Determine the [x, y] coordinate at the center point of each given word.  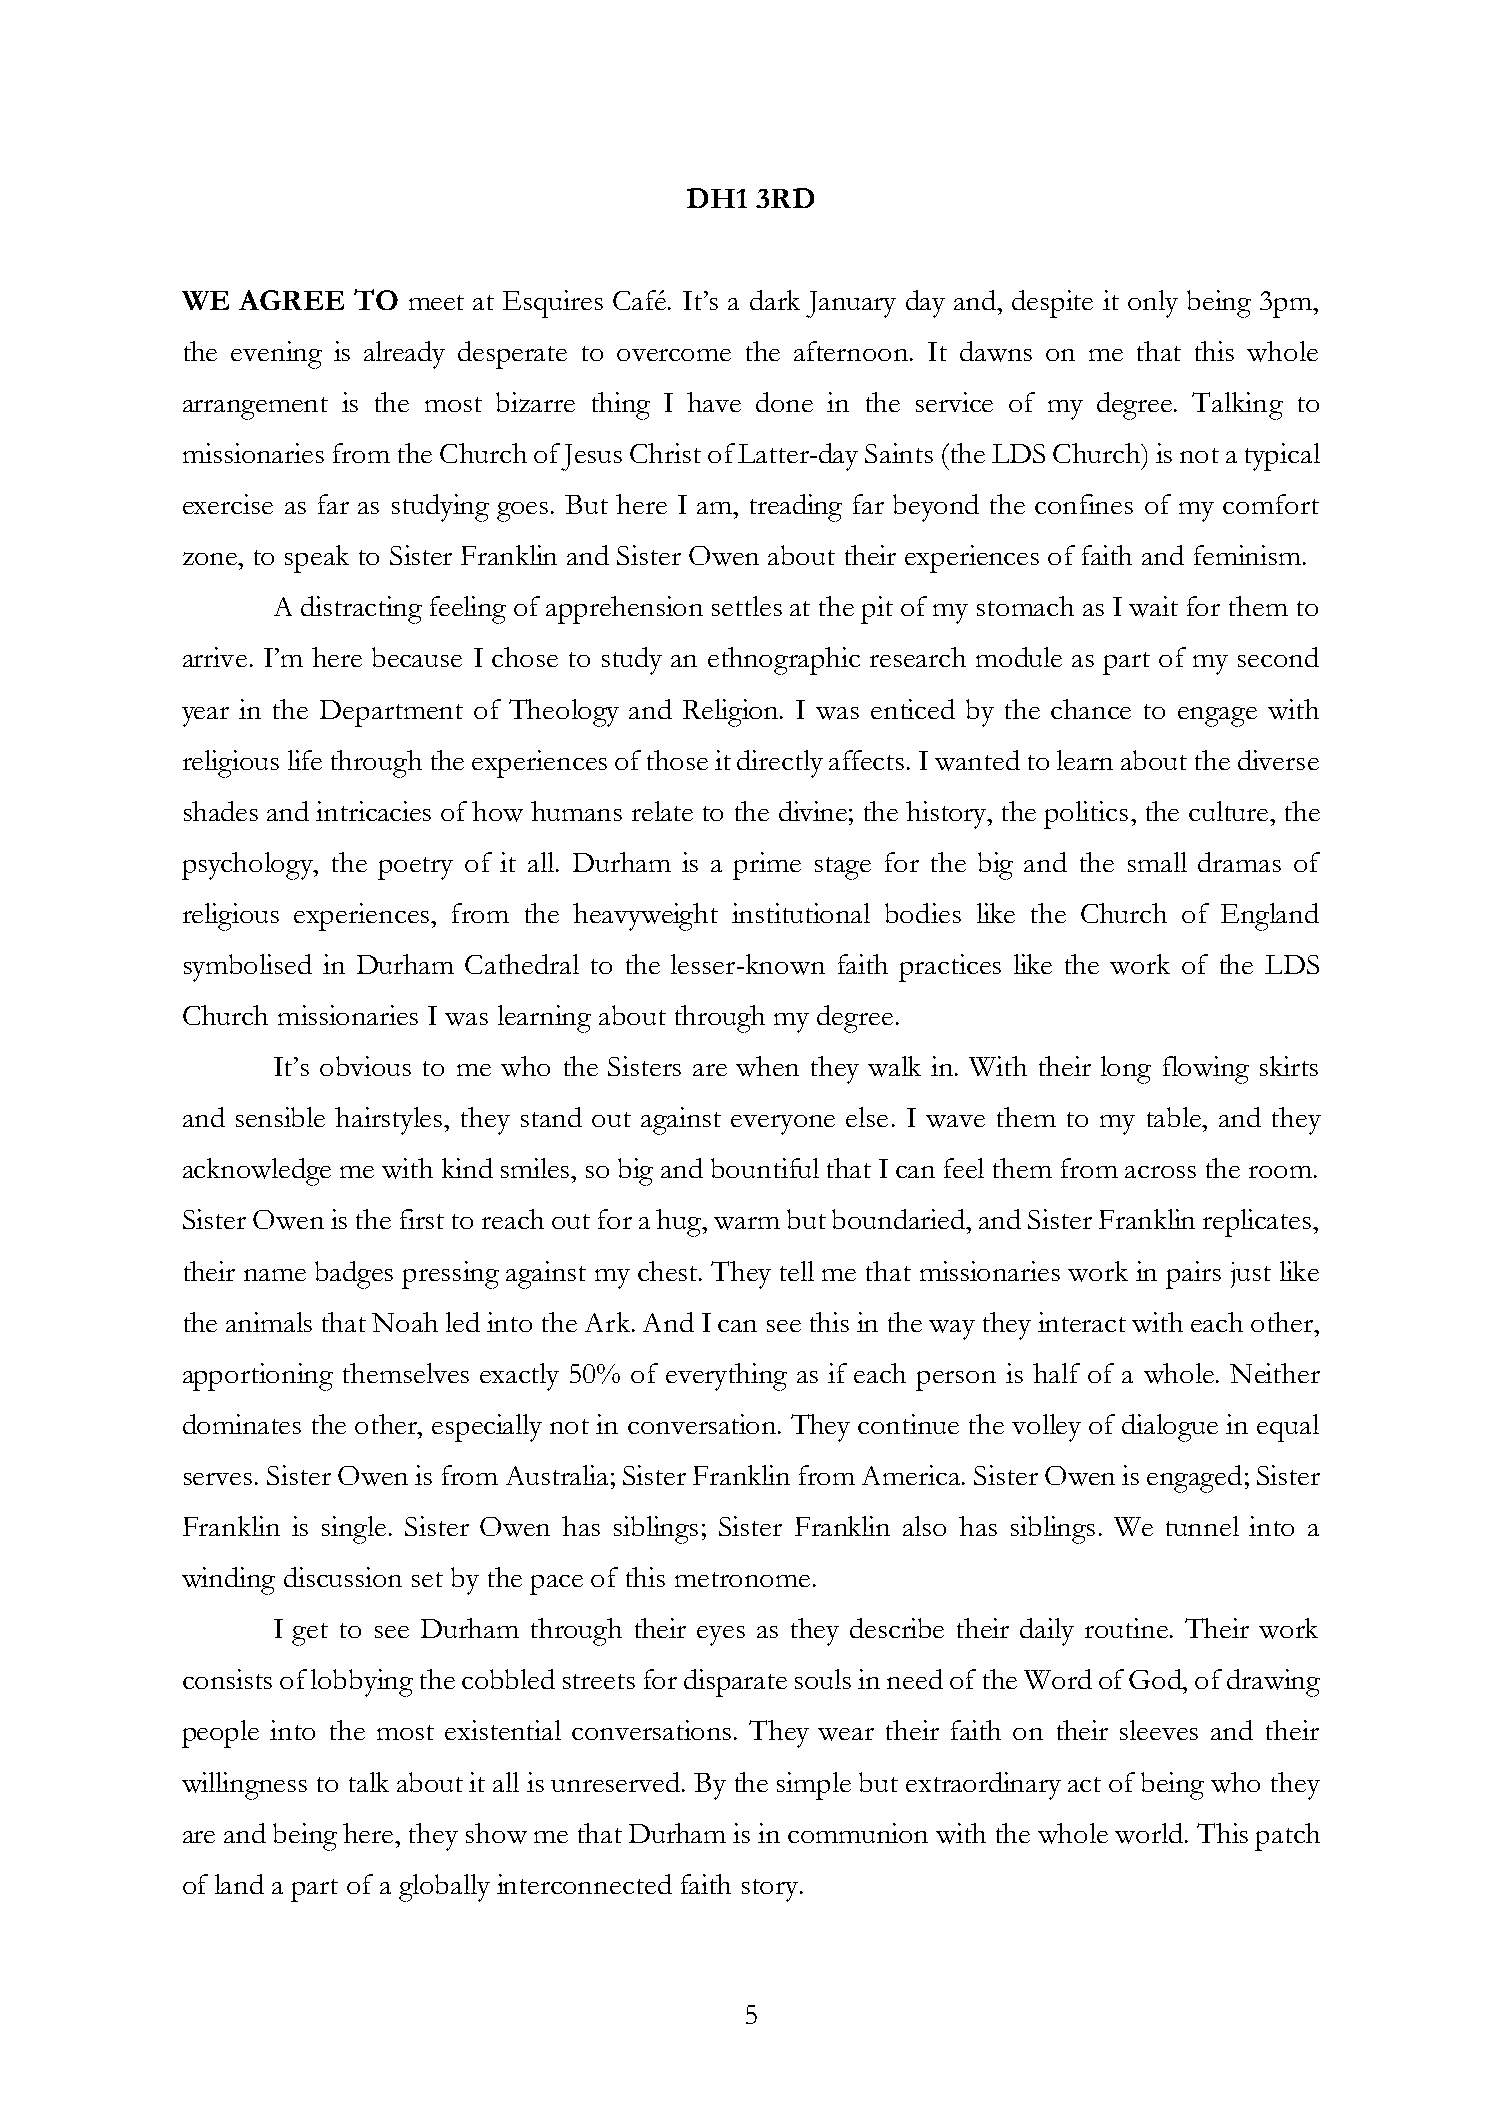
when [767, 1066]
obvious [365, 1066]
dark [775, 300]
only [1153, 304]
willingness [244, 1786]
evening [276, 355]
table [1175, 1117]
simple [814, 1786]
